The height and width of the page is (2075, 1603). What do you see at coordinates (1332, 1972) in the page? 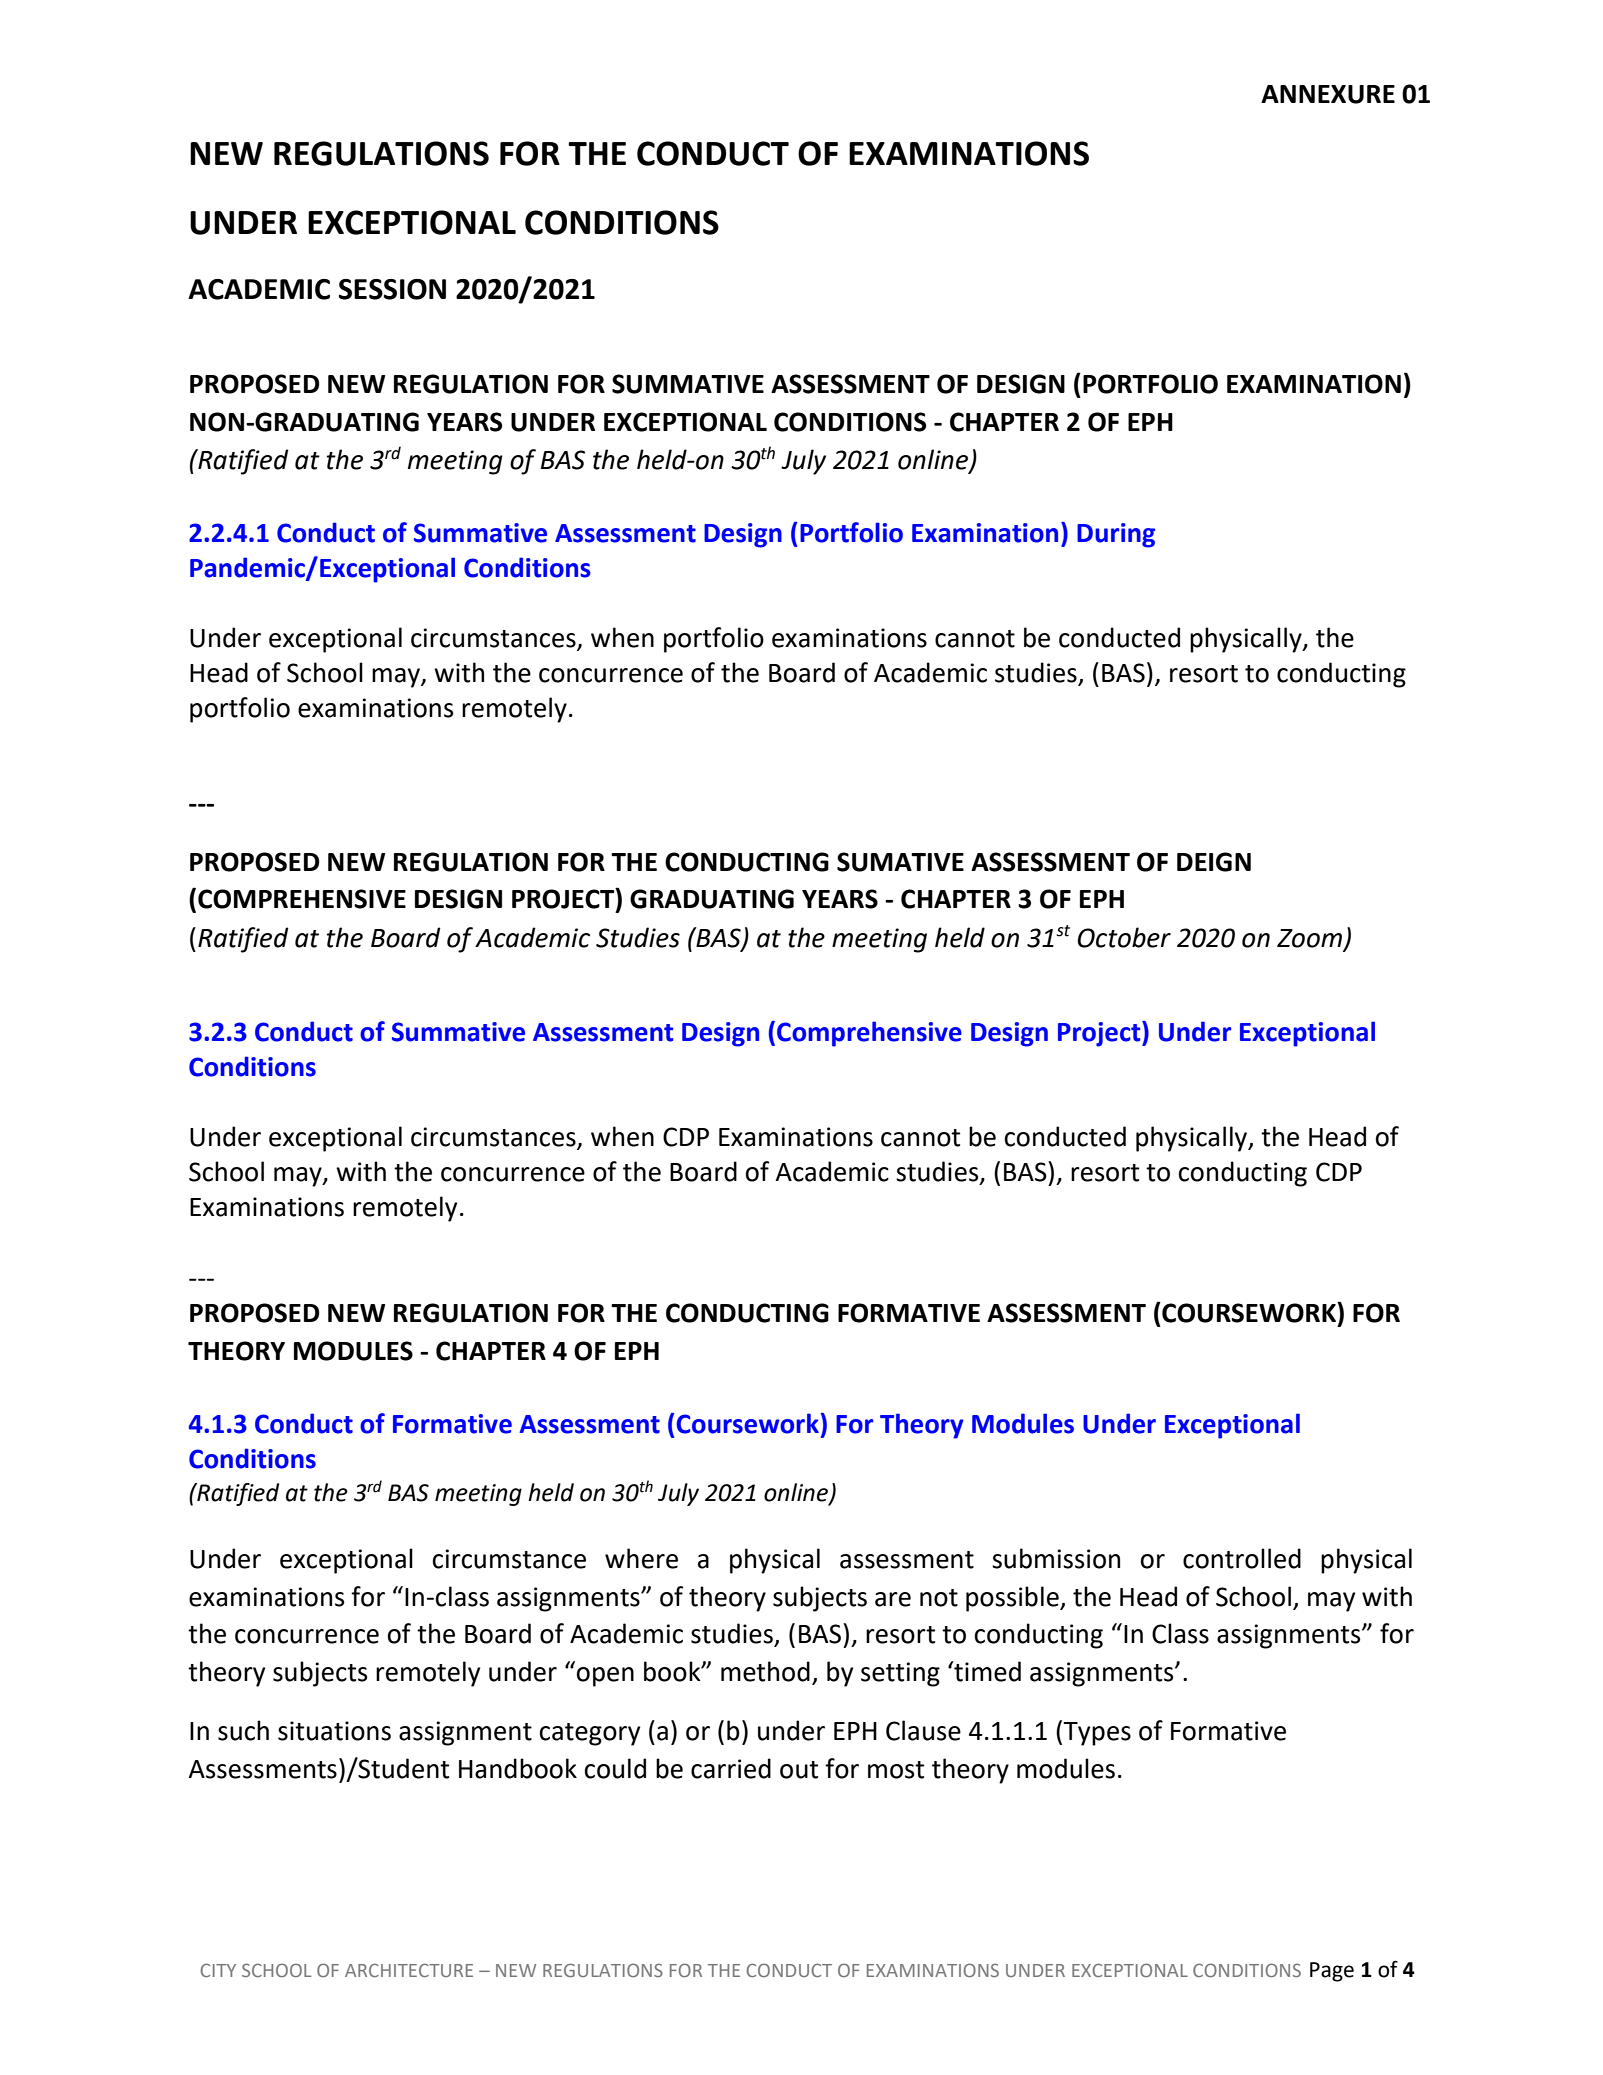
I see `Page` at bounding box center [1332, 1972].
